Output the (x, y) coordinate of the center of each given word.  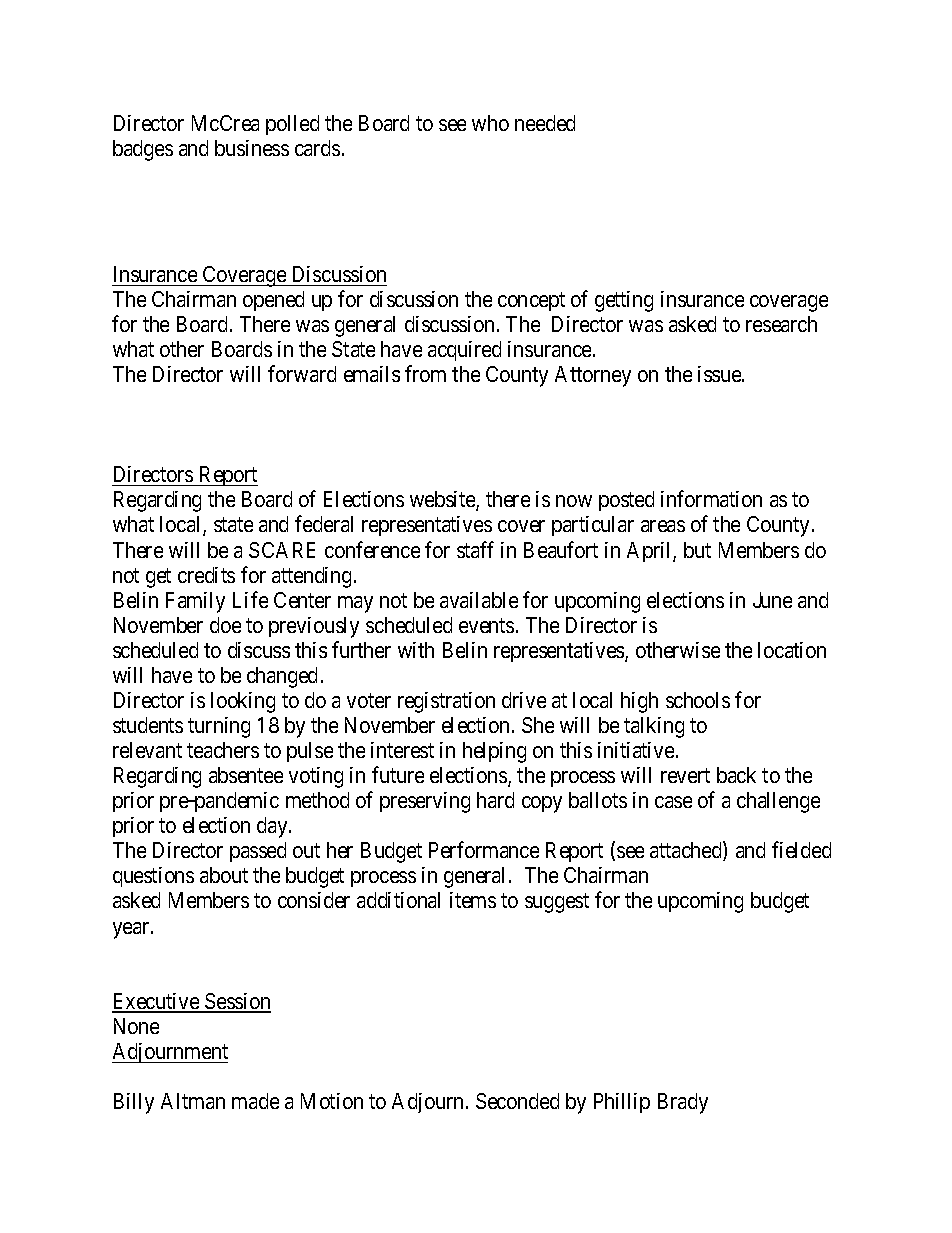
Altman (193, 1101)
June (772, 600)
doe (225, 625)
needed (545, 123)
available (479, 600)
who (490, 123)
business (252, 148)
